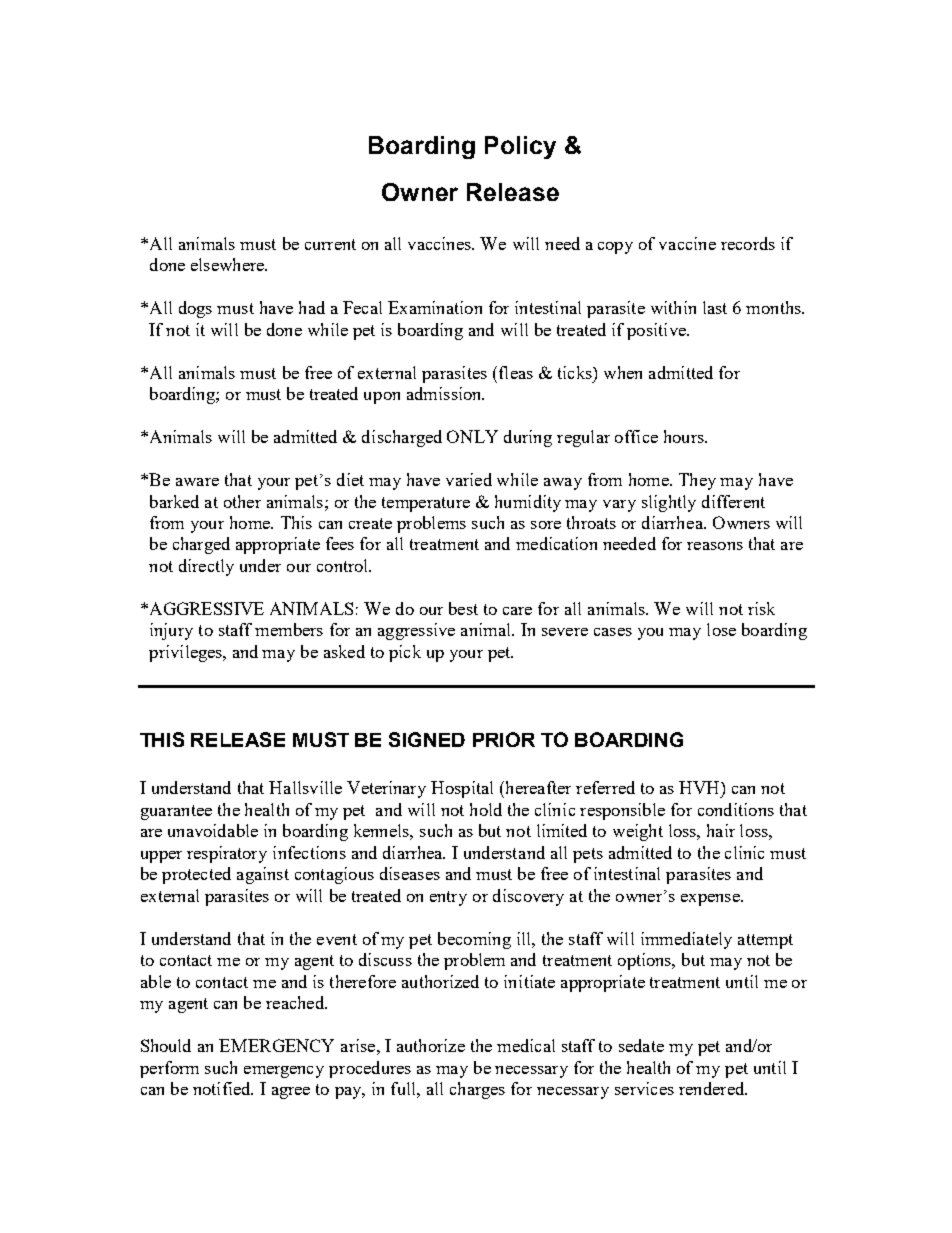 Image resolution: width=952 pixels, height=1233 pixels. What do you see at coordinates (520, 147) in the page?
I see `Policy` at bounding box center [520, 147].
